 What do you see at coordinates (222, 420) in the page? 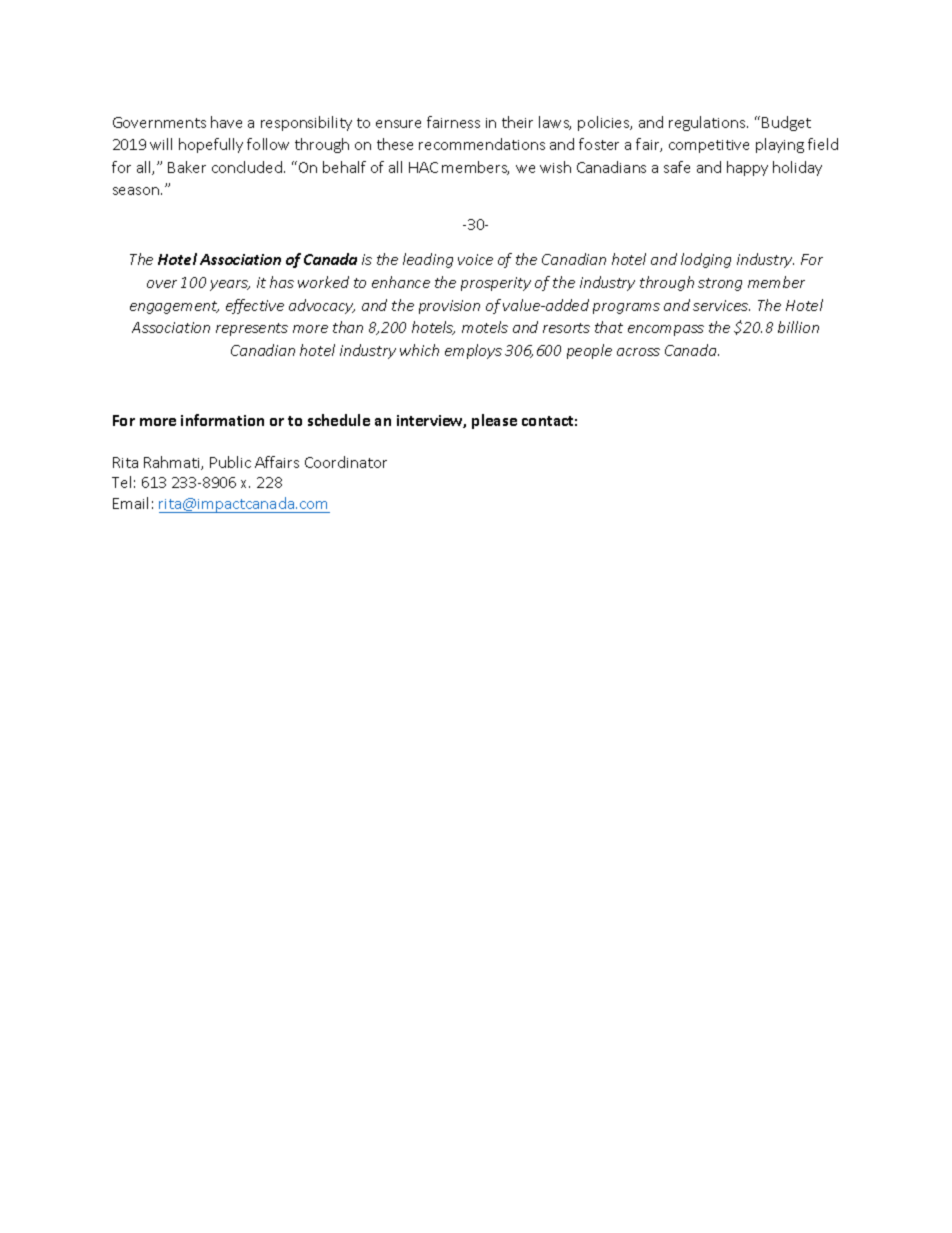
I see `information` at bounding box center [222, 420].
